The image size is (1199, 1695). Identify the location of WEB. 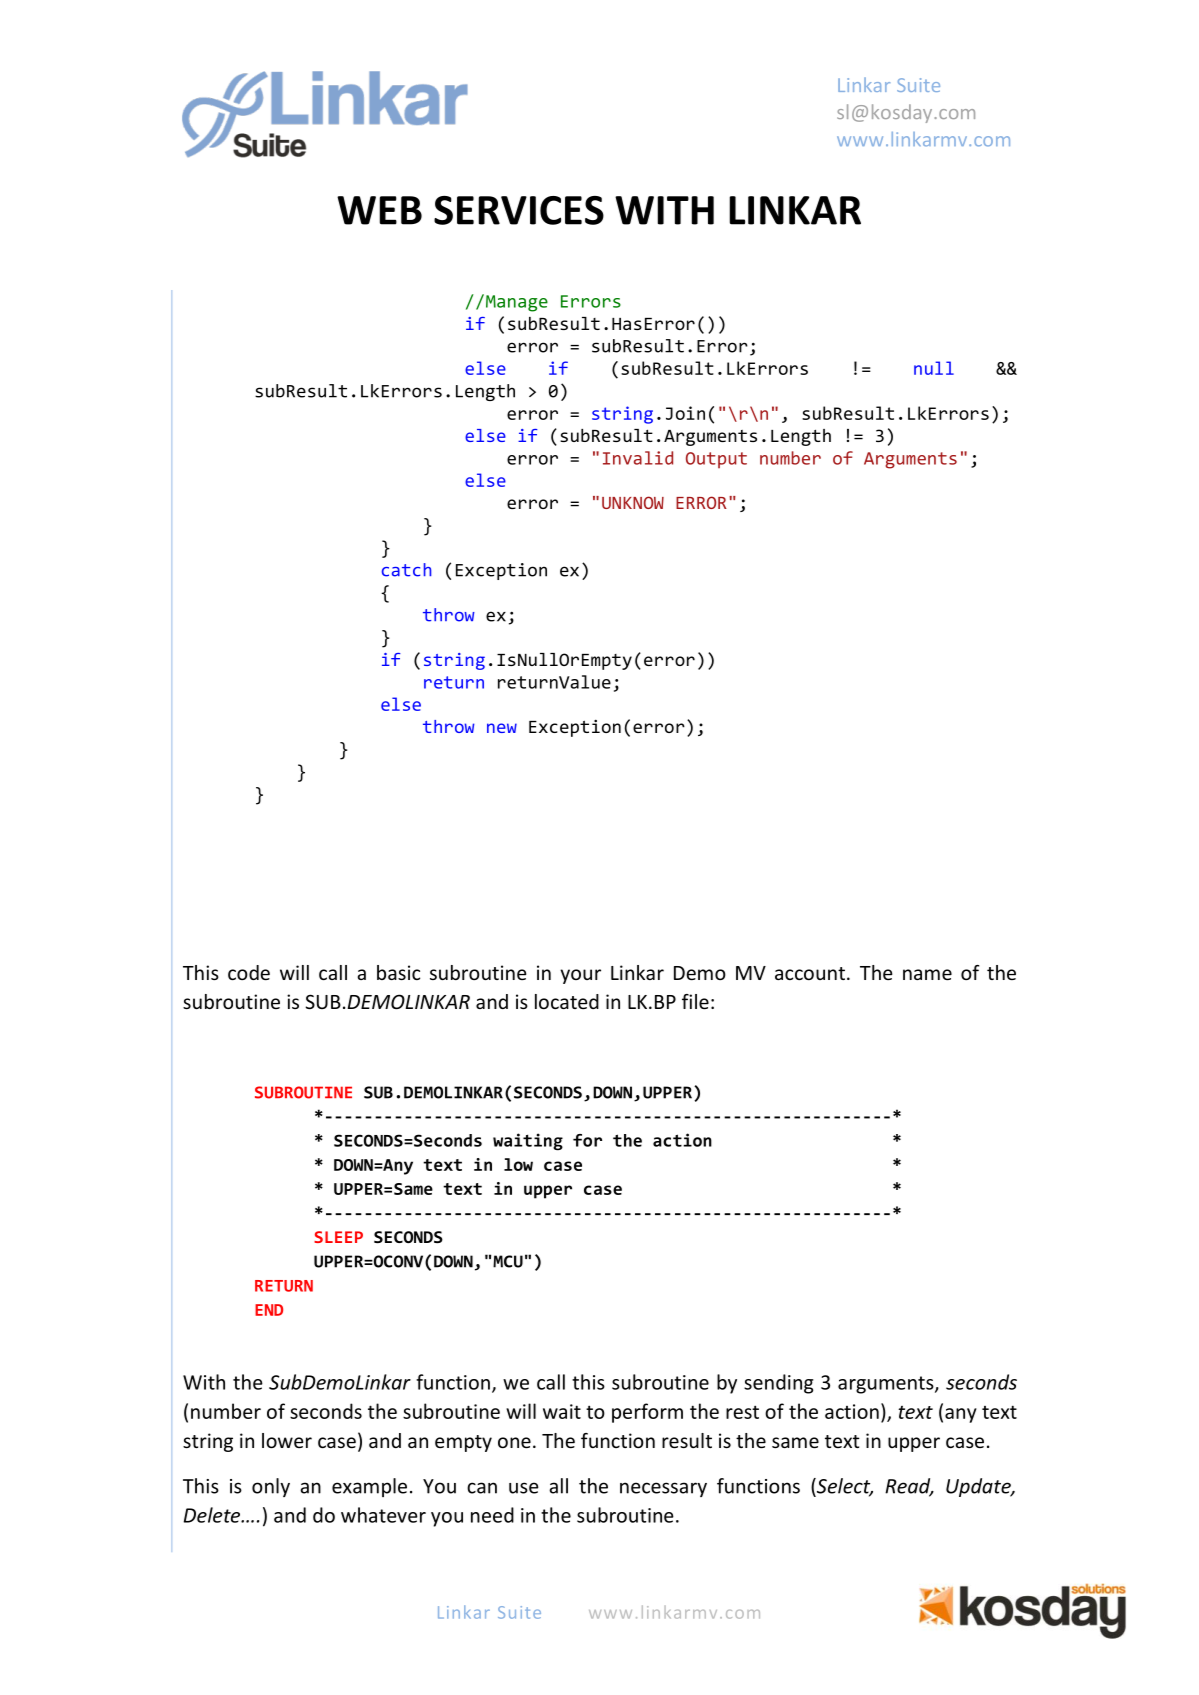
(379, 210).
